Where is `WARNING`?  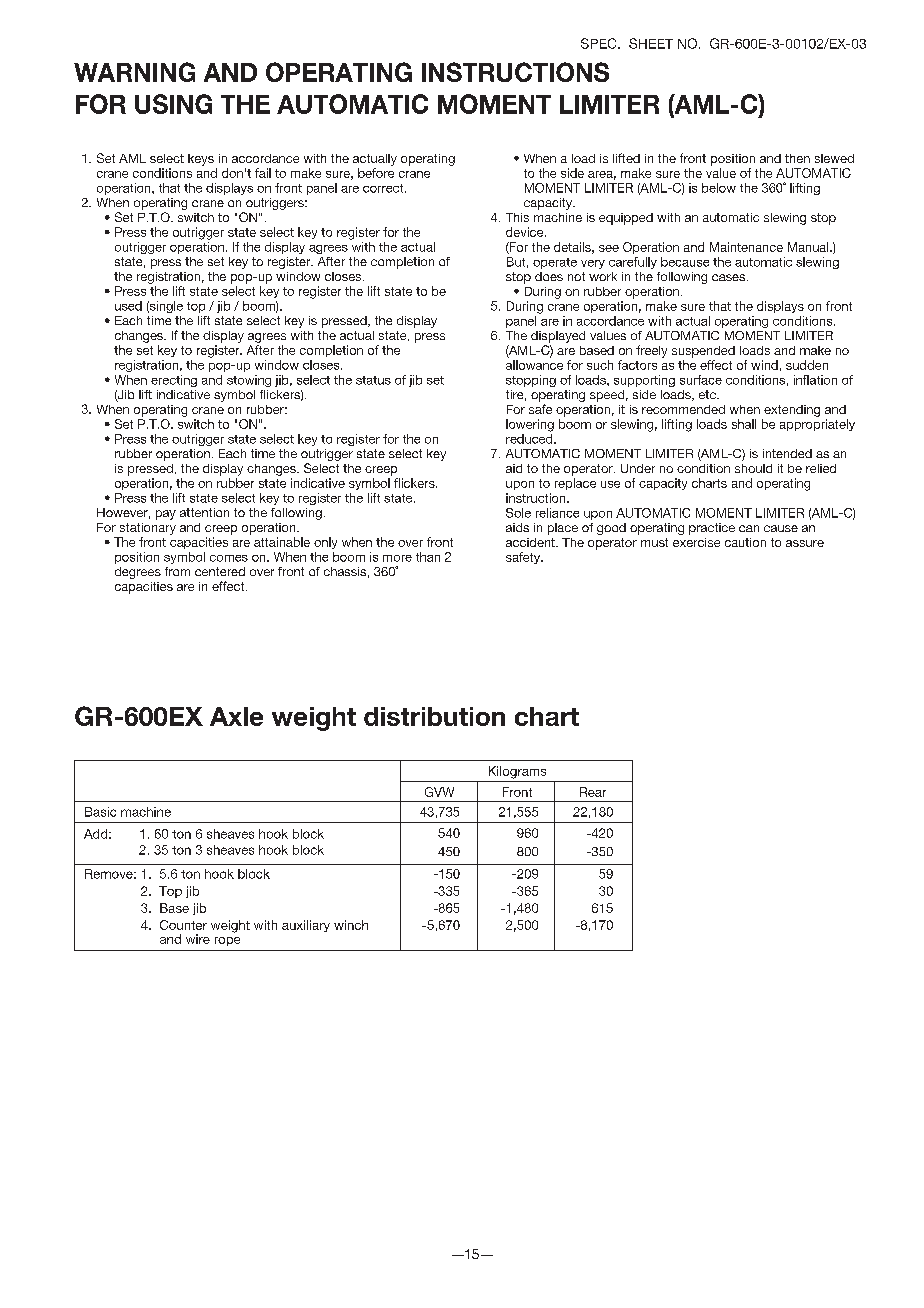 WARNING is located at coordinates (134, 72).
